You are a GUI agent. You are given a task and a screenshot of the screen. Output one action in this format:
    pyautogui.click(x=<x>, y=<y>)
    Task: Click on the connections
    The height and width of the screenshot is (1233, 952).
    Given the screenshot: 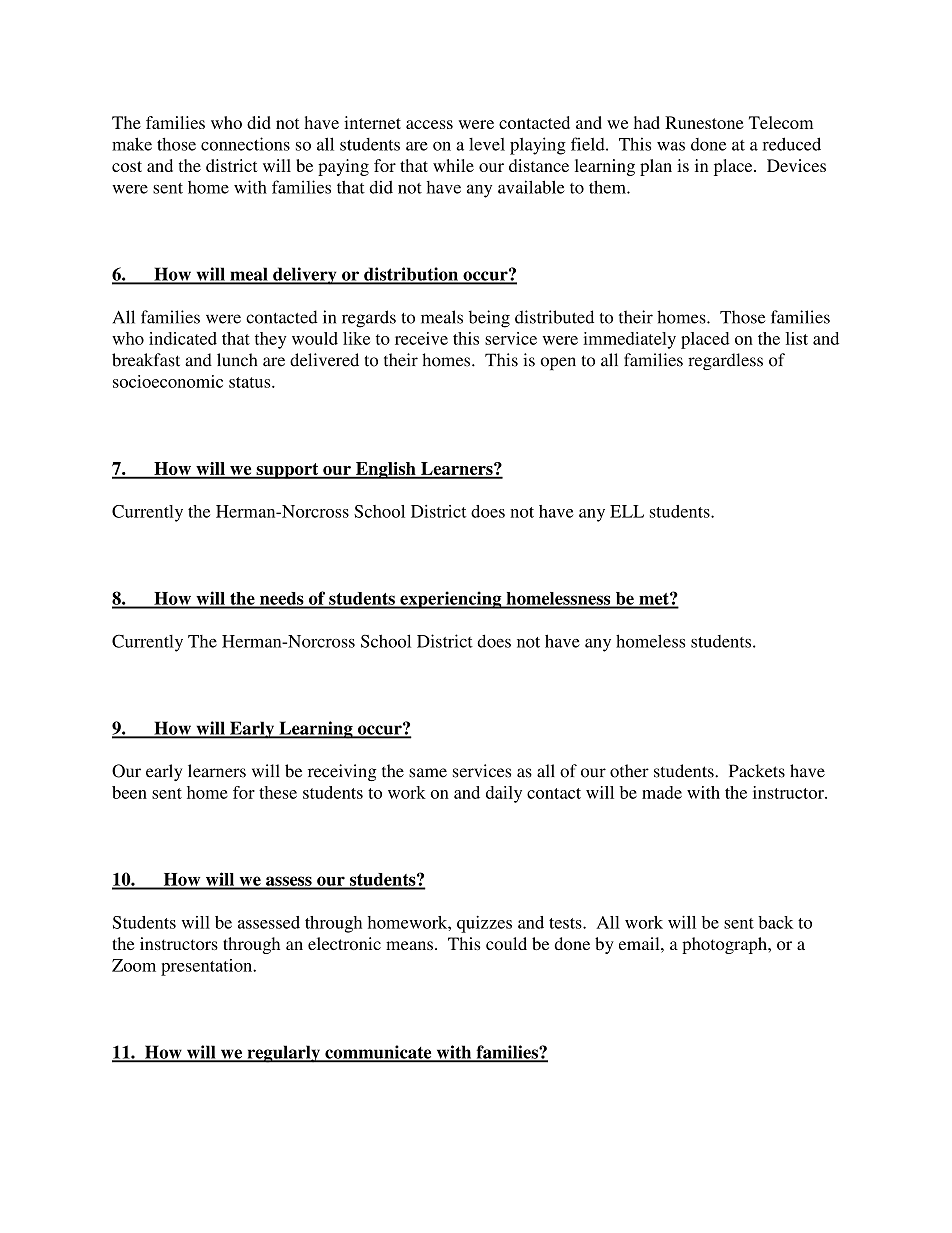 What is the action you would take?
    pyautogui.click(x=245, y=144)
